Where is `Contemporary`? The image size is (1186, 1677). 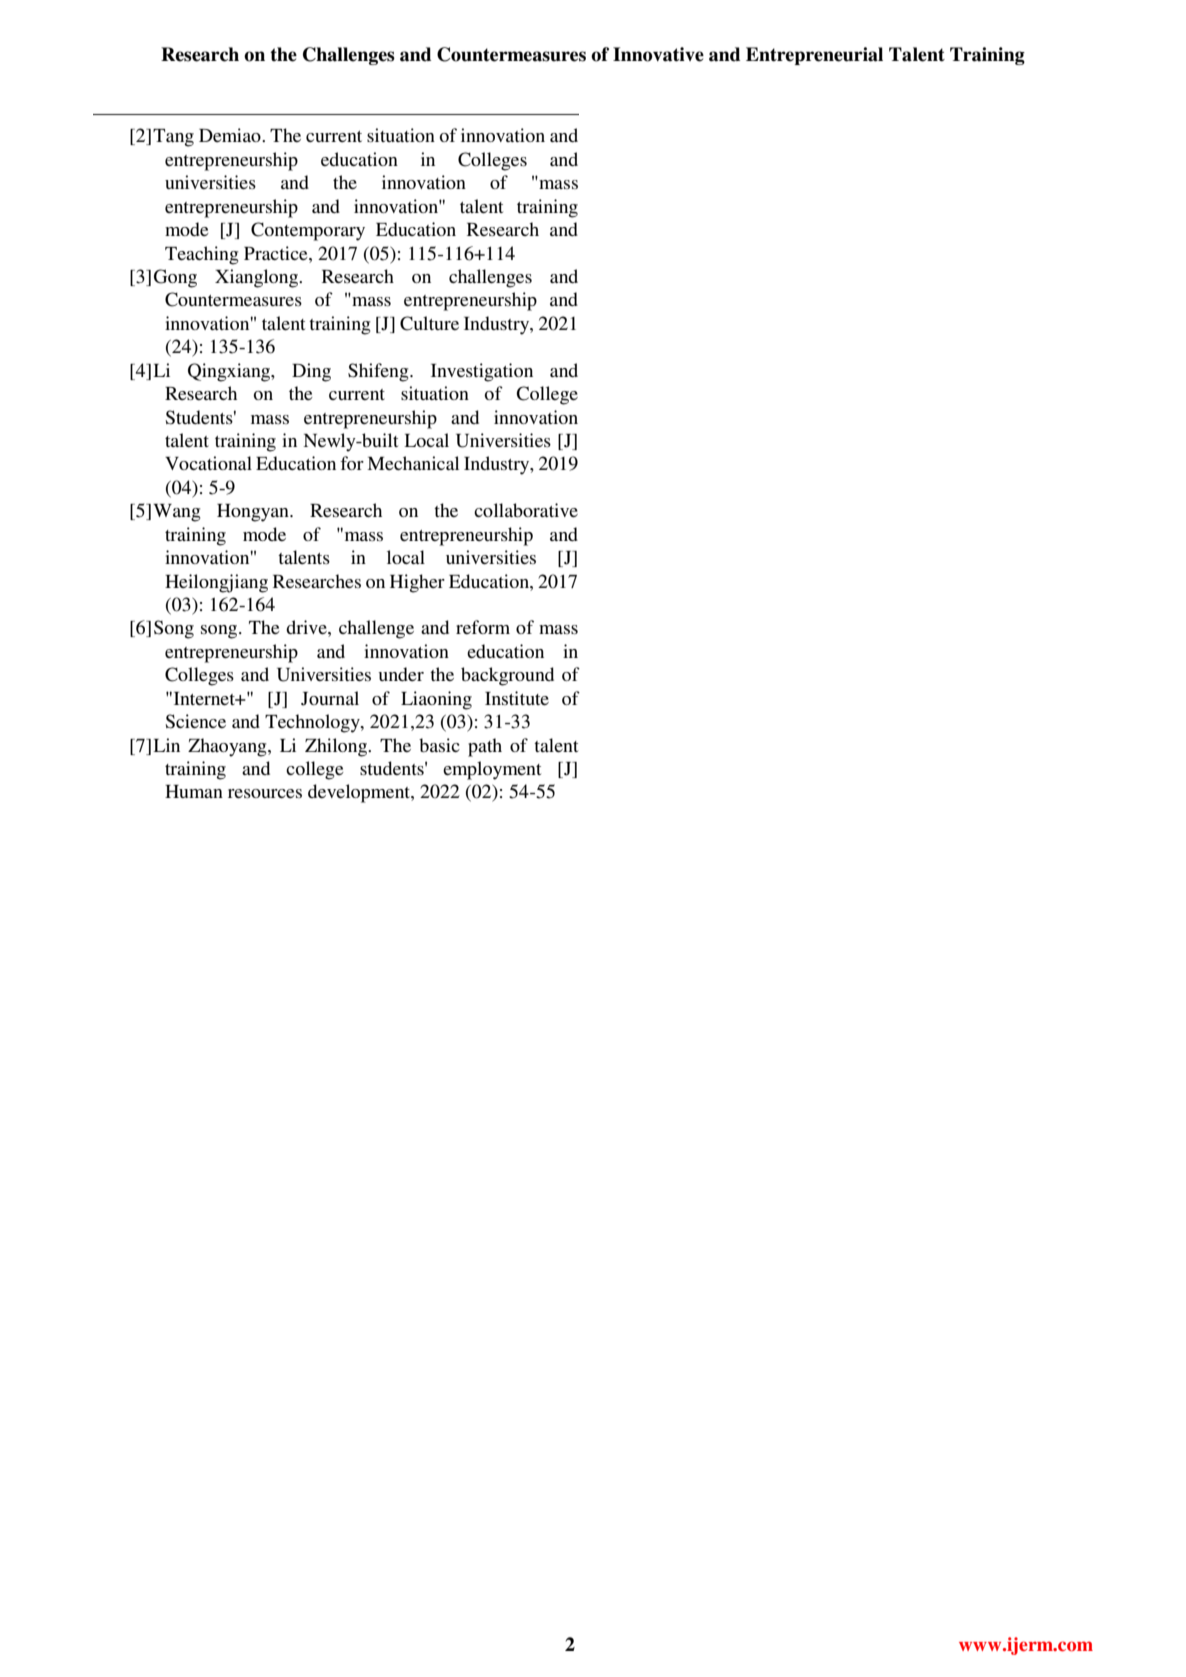
Contemporary is located at coordinates (308, 231).
